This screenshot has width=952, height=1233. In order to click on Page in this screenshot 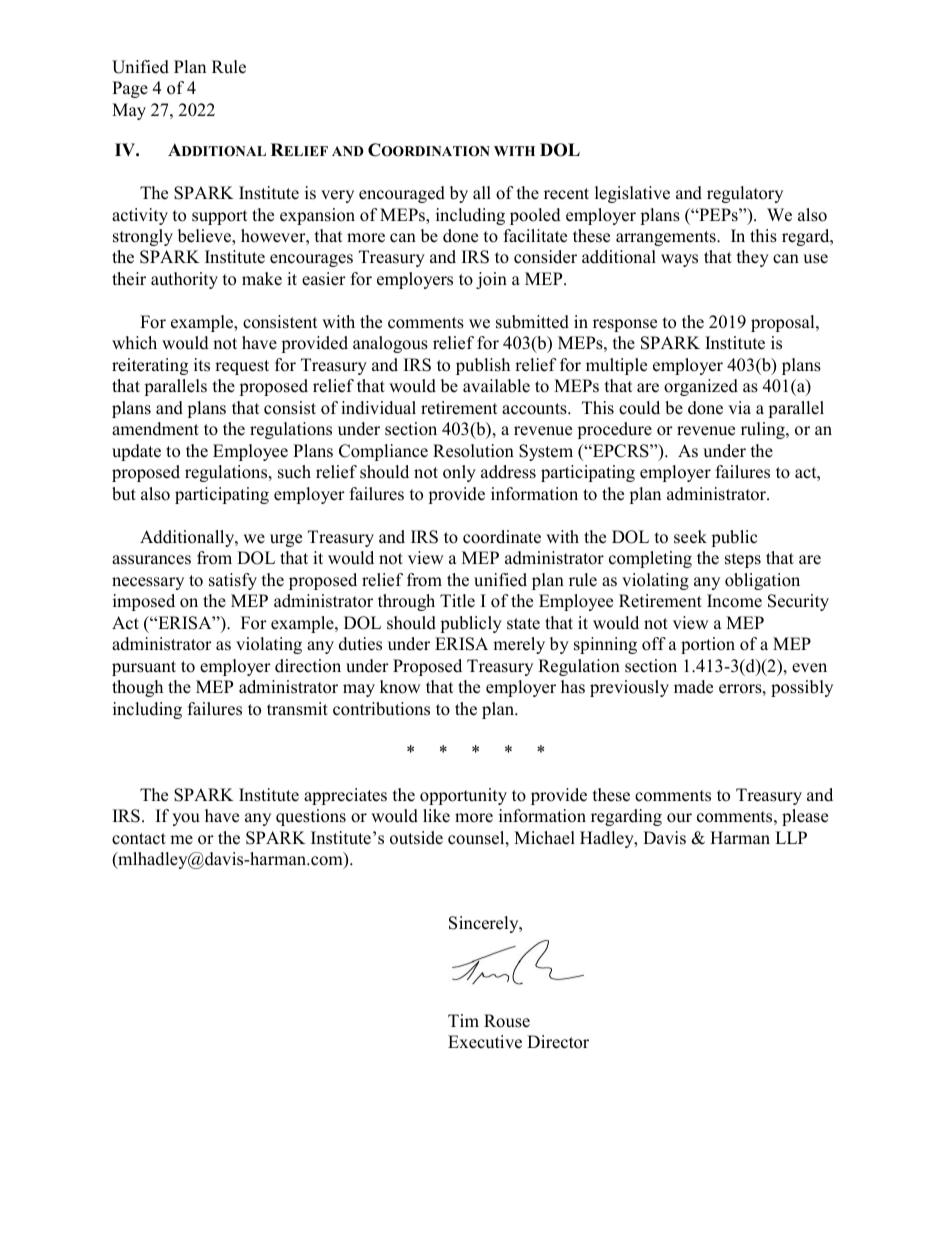, I will do `click(130, 89)`.
